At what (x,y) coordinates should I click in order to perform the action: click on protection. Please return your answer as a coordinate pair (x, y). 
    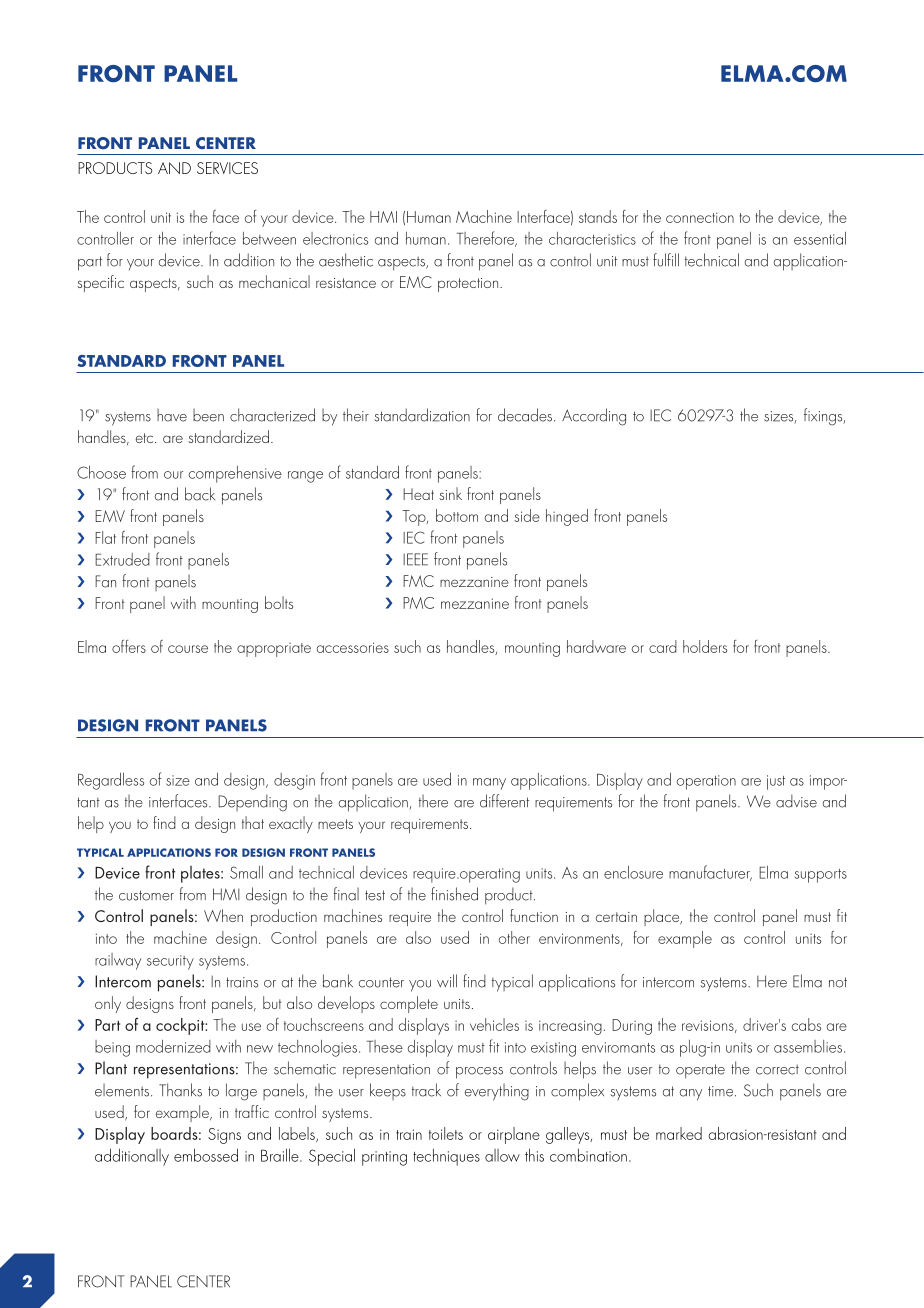
    Looking at the image, I should click on (469, 285).
